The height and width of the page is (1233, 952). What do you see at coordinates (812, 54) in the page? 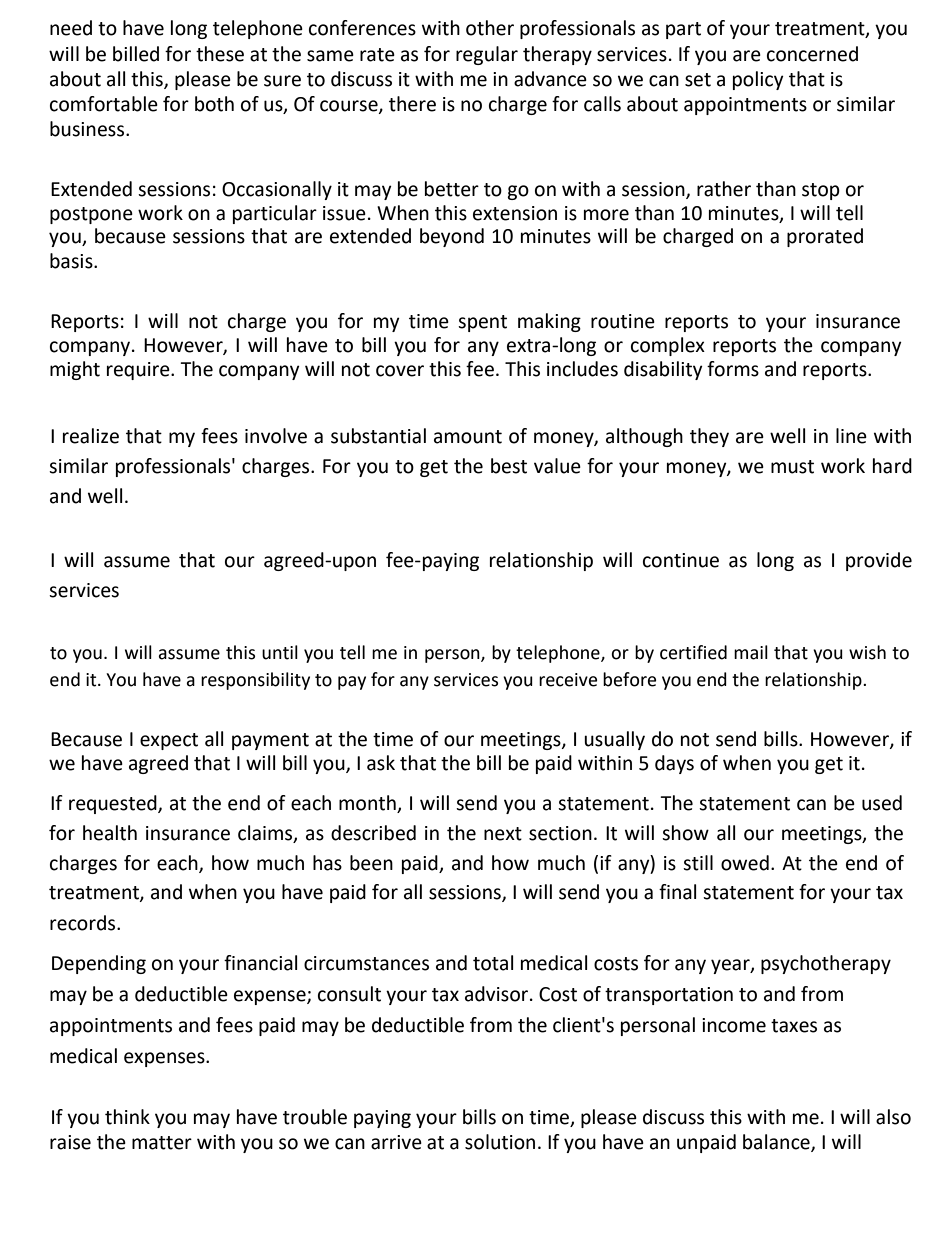
I see `concerned` at bounding box center [812, 54].
